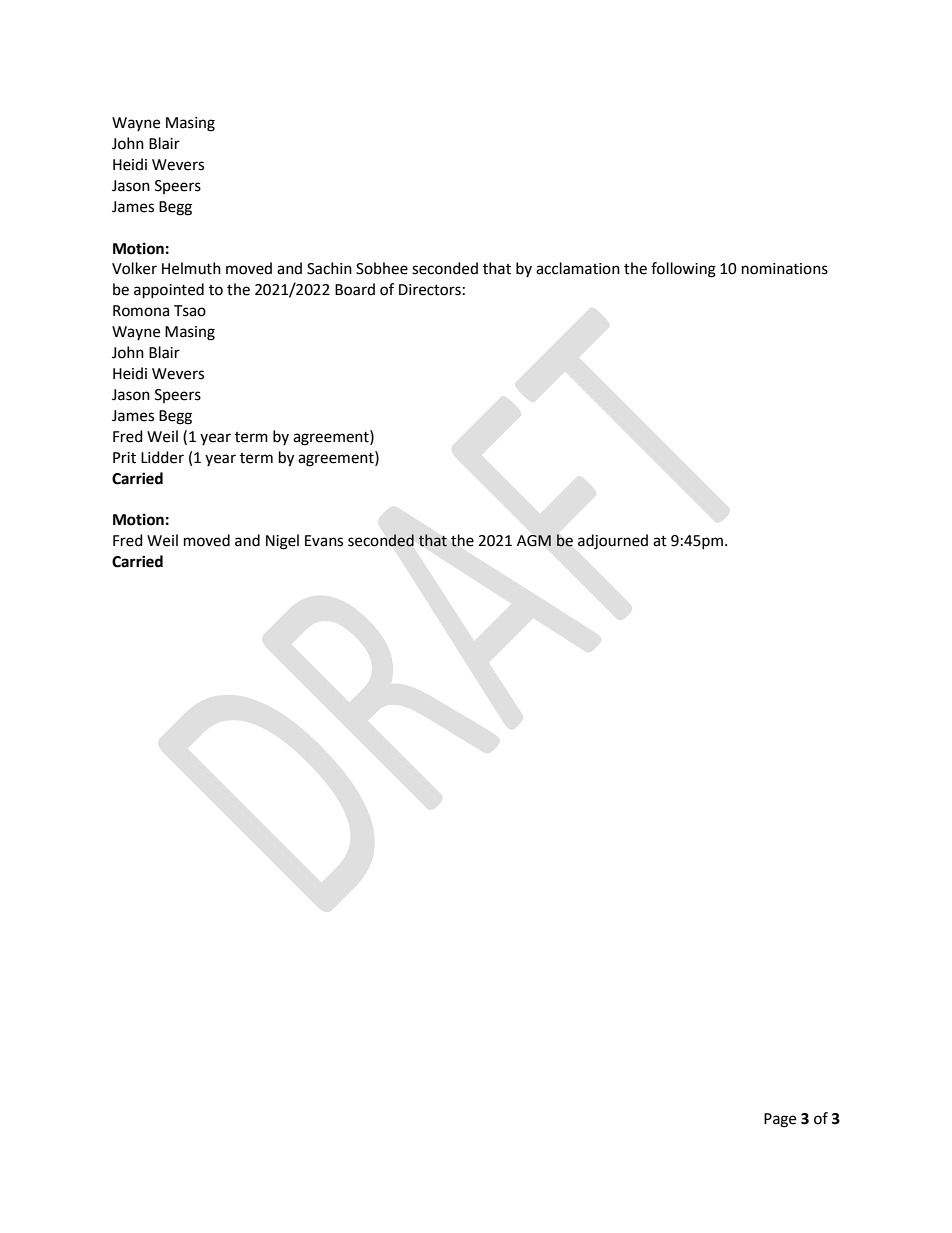 Image resolution: width=952 pixels, height=1233 pixels. Describe the element at coordinates (534, 541) in the document. I see `AGM` at that location.
